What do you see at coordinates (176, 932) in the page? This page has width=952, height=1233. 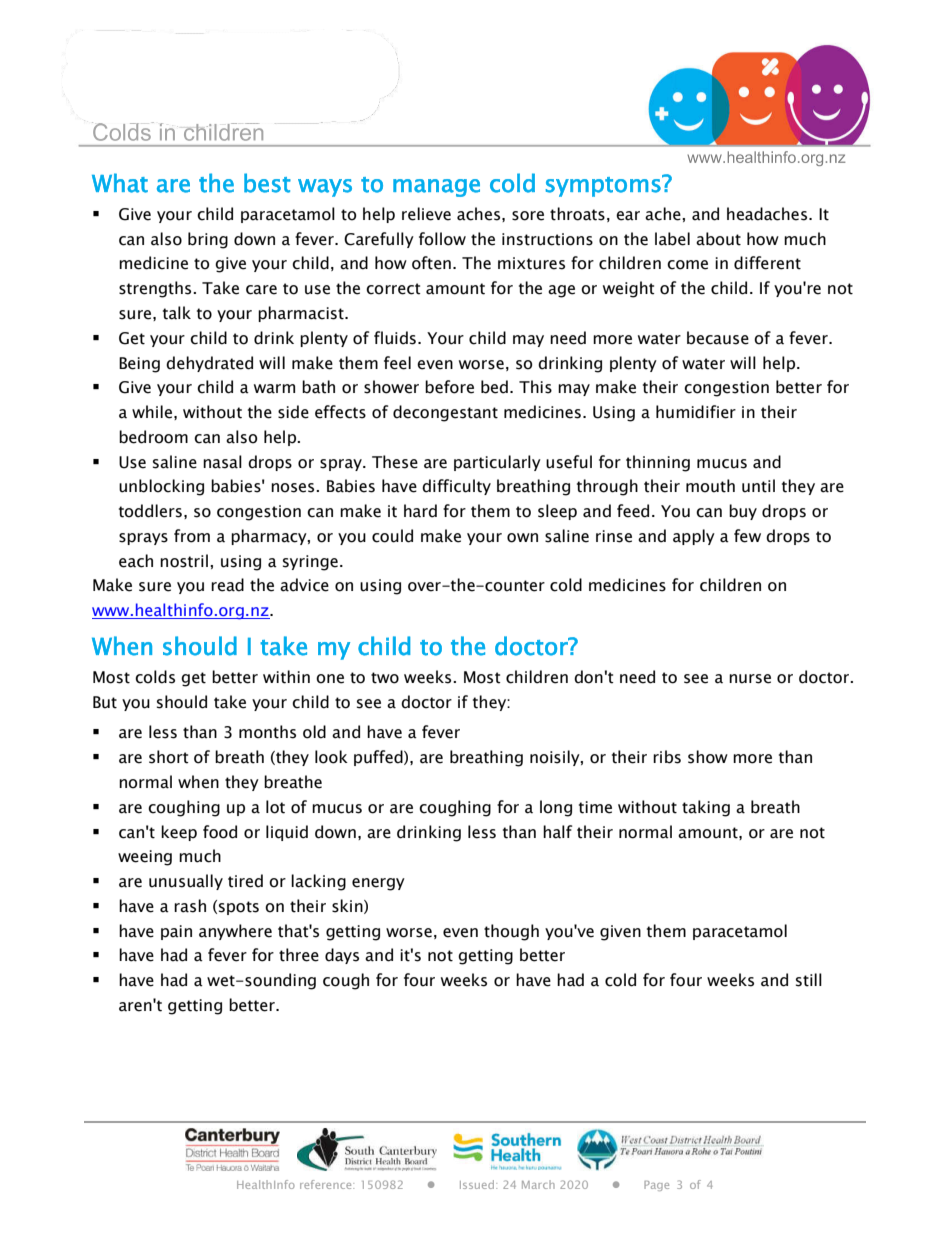 I see `pain` at bounding box center [176, 932].
